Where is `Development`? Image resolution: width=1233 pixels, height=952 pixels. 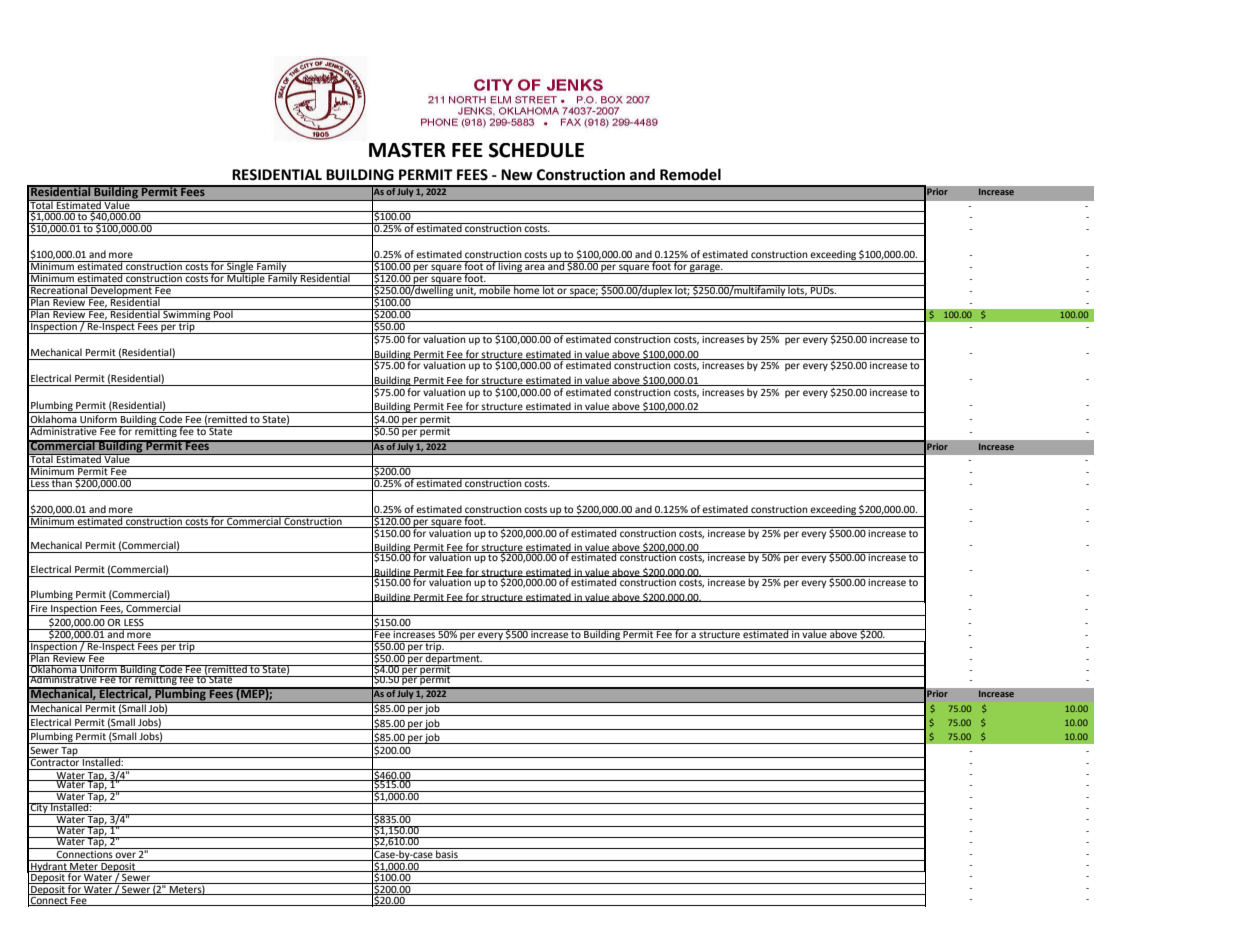 Development is located at coordinates (121, 292).
